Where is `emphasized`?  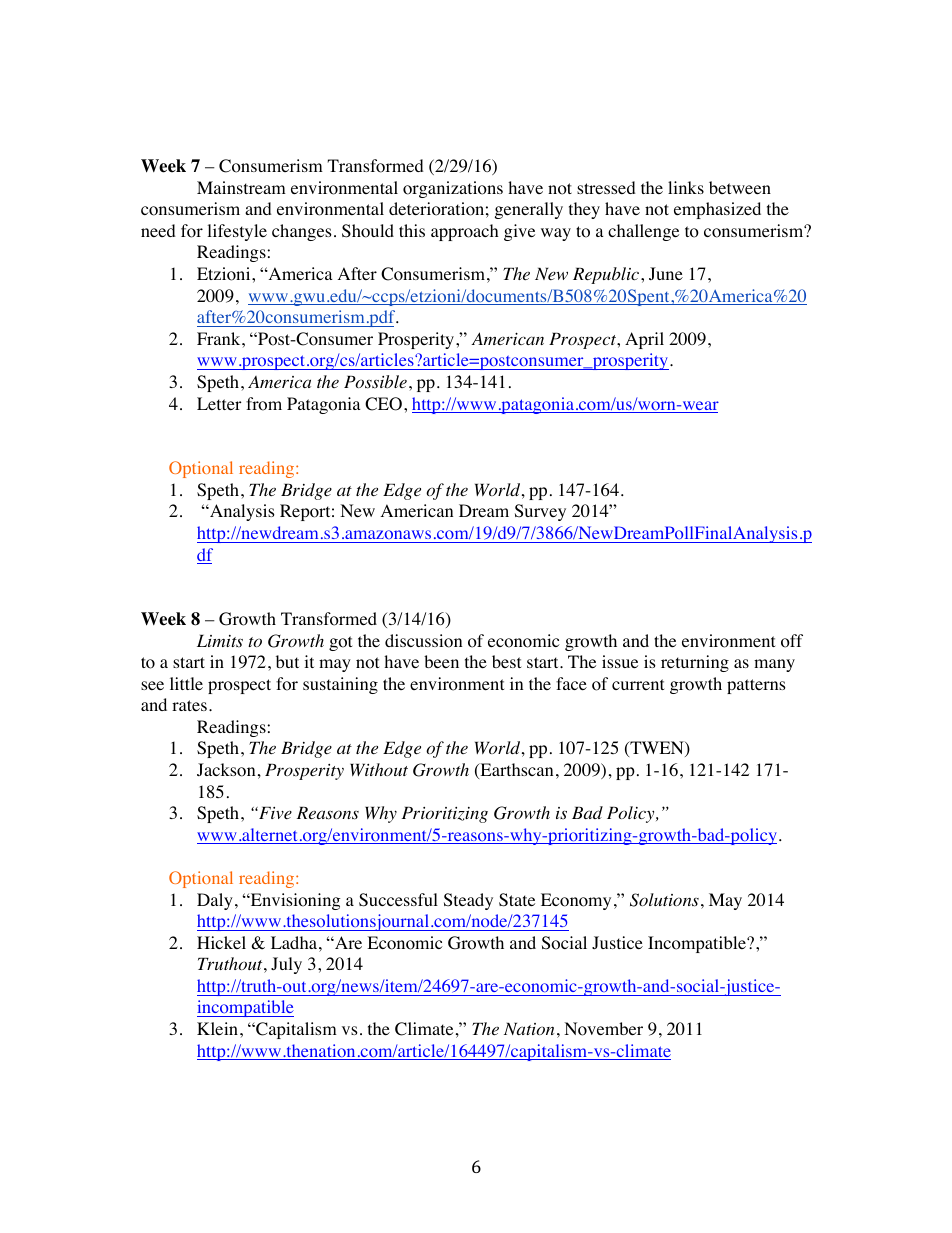 emphasized is located at coordinates (717, 210).
